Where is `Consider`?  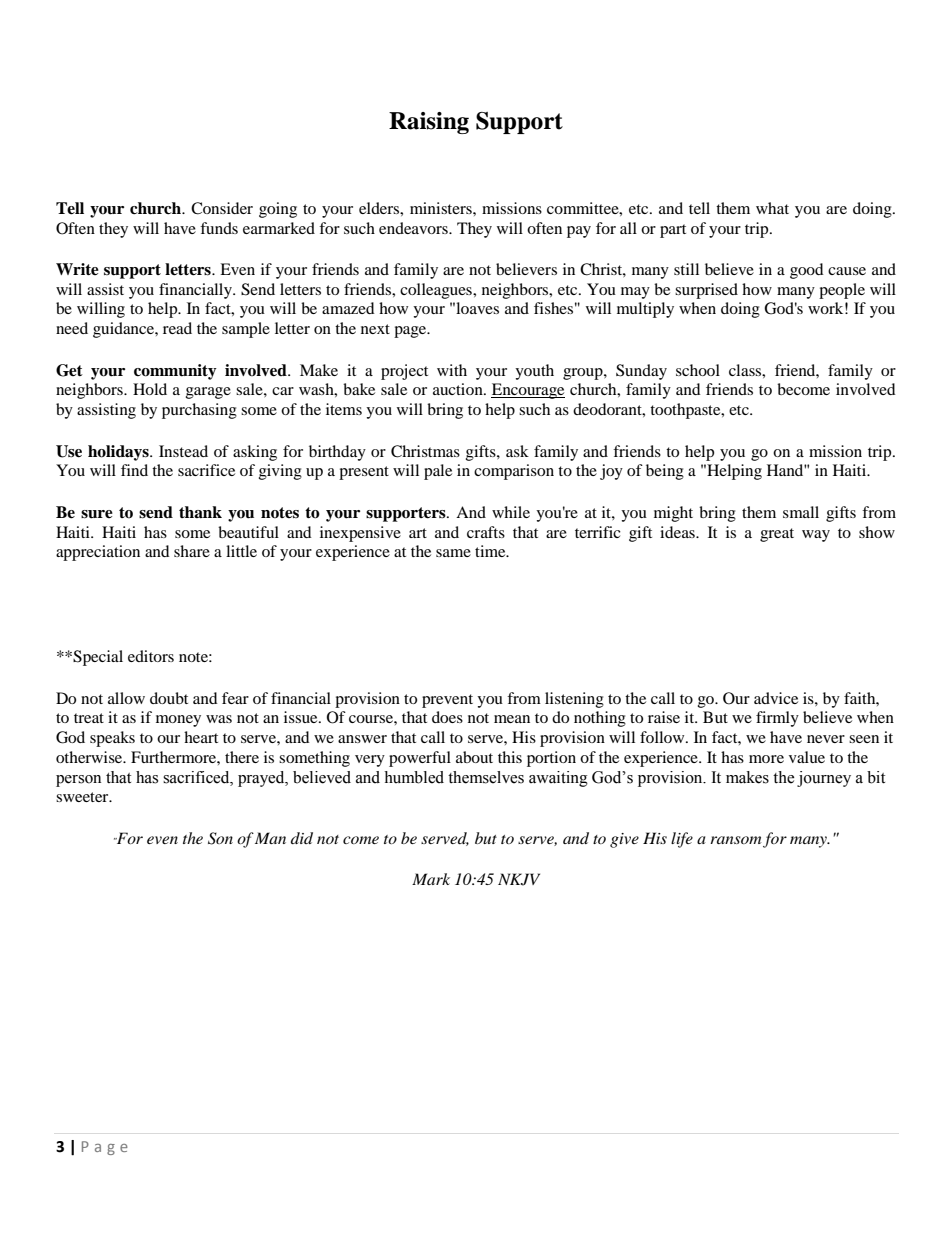 Consider is located at coordinates (222, 208).
